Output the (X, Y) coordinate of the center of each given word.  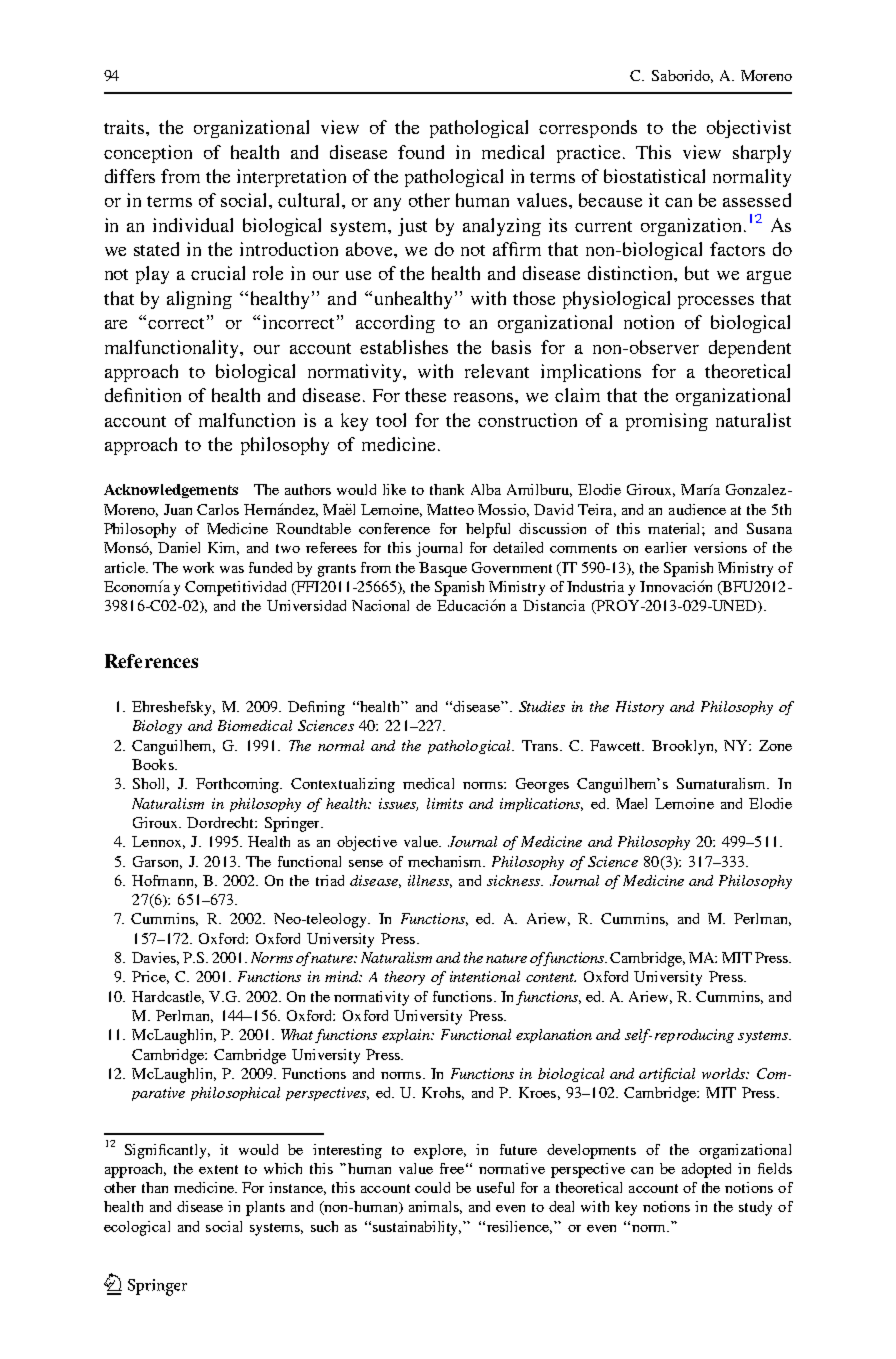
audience (697, 509)
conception (148, 154)
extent (218, 1169)
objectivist (749, 129)
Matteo (450, 509)
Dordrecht (221, 822)
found (421, 152)
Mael (631, 803)
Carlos (218, 509)
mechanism (446, 861)
